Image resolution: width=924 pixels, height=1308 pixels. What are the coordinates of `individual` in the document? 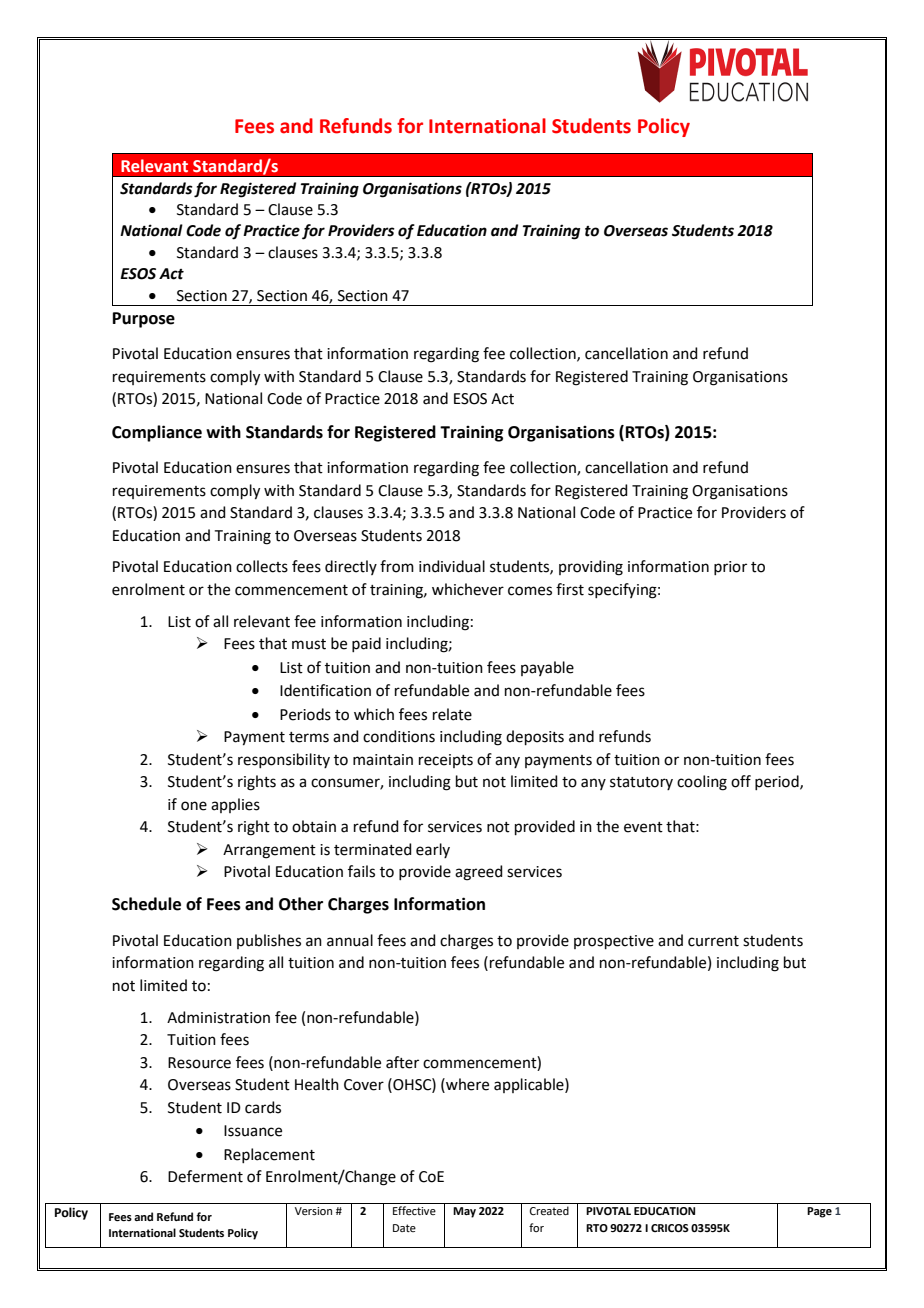 It's located at (452, 566).
